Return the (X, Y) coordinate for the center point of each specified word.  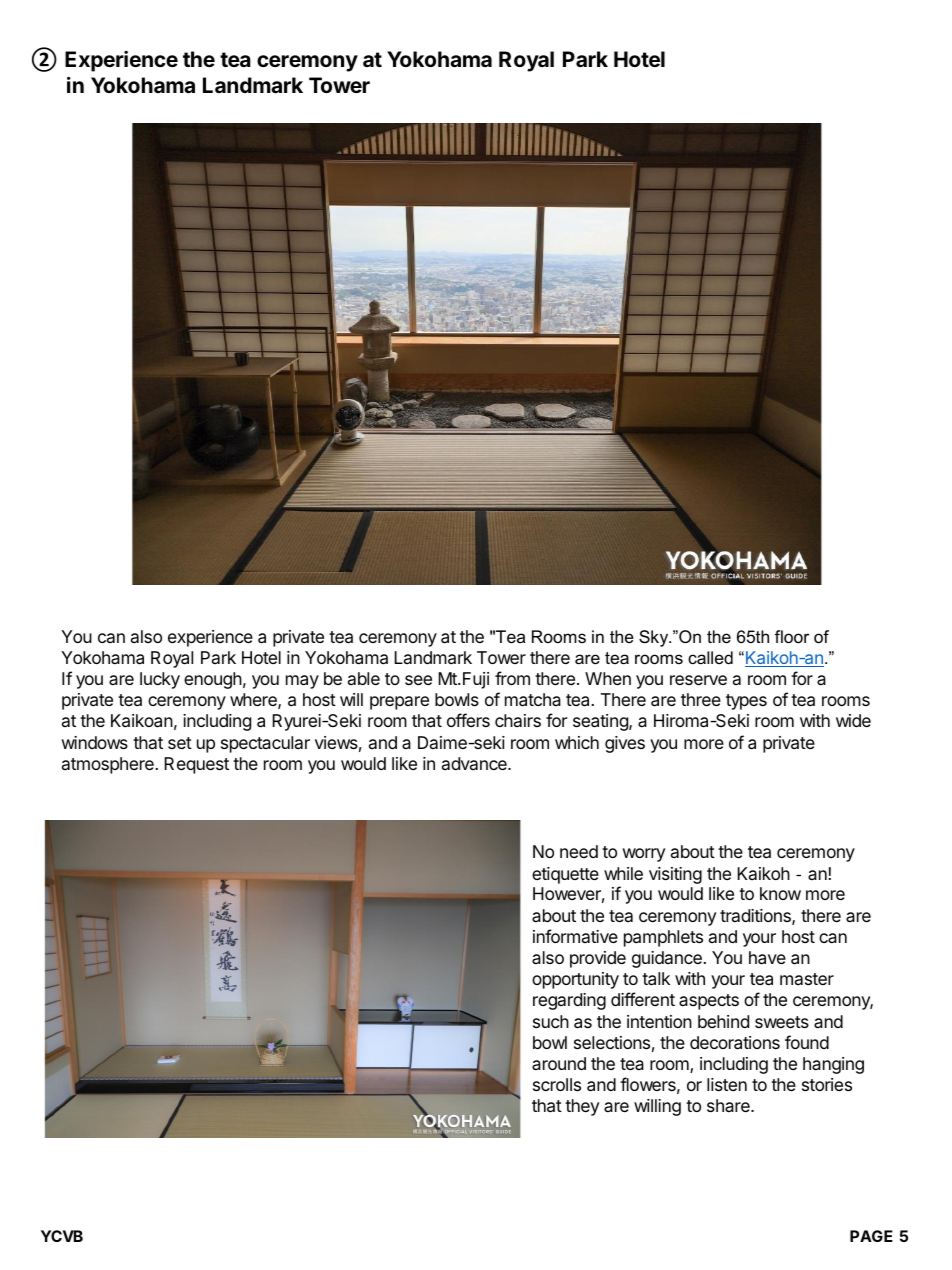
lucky (160, 680)
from (512, 678)
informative (575, 936)
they (582, 1107)
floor (792, 637)
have (767, 958)
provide (598, 959)
